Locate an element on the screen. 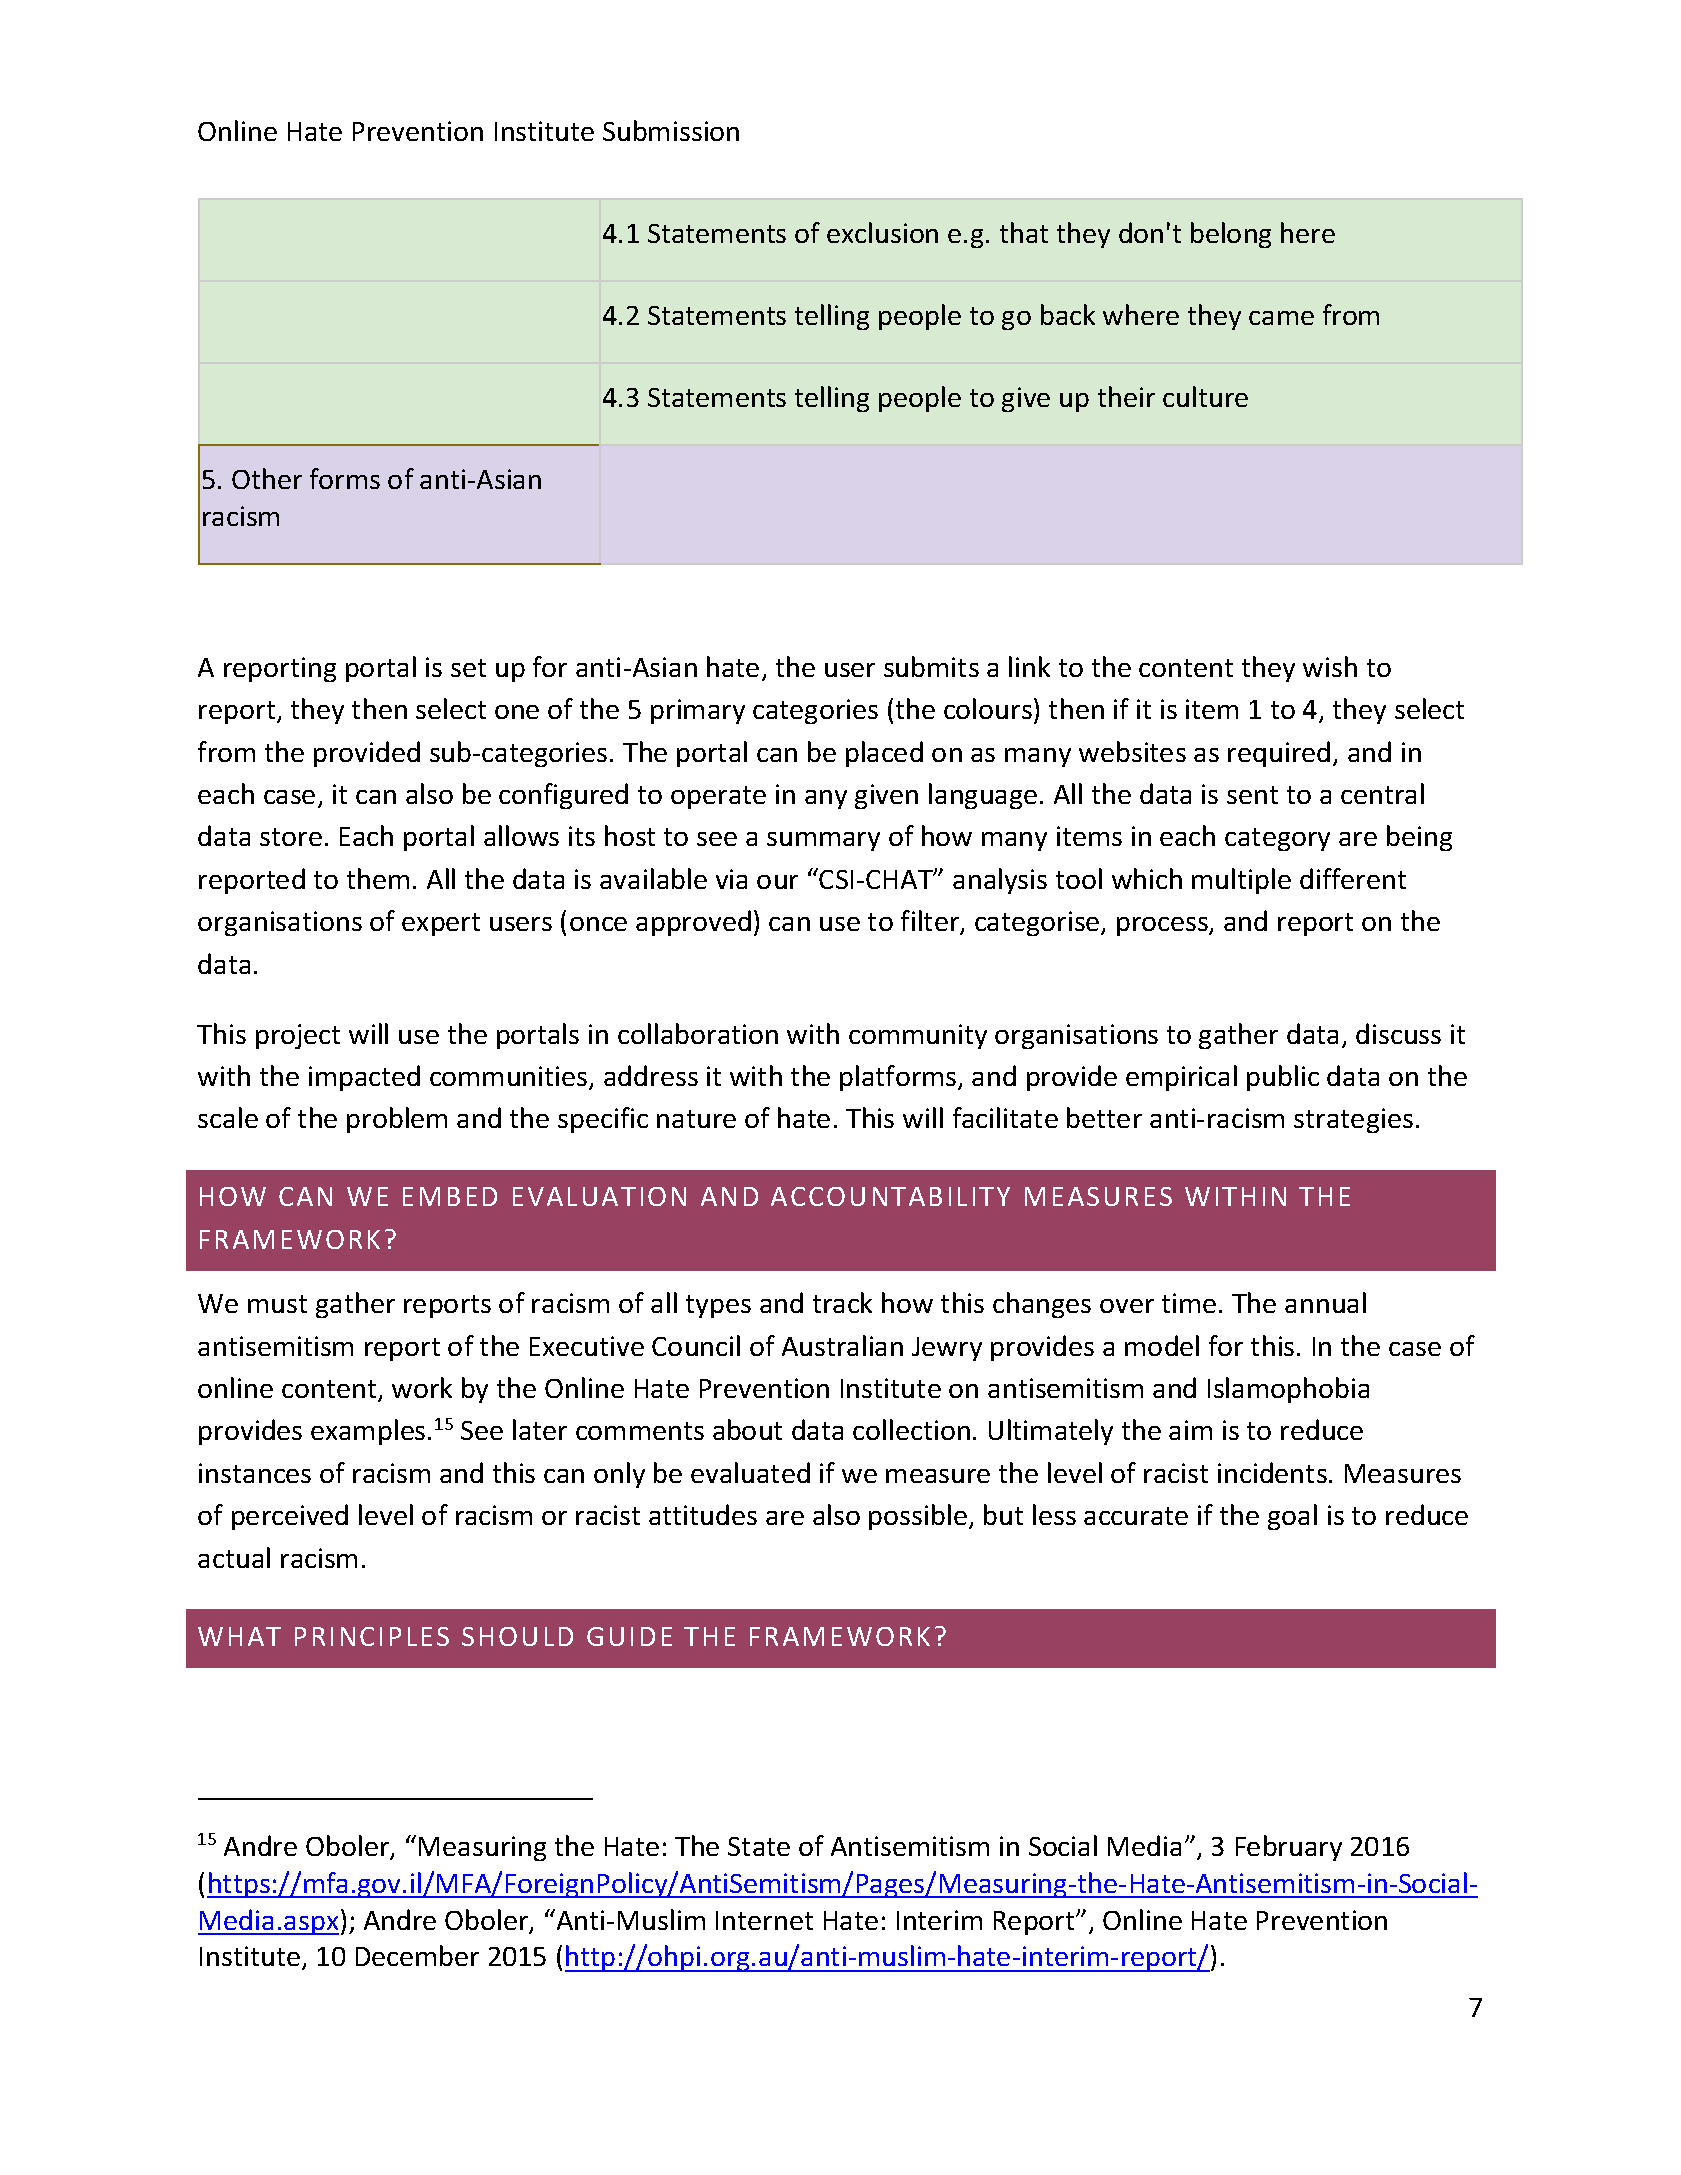 The height and width of the screenshot is (2175, 1681). belong is located at coordinates (1231, 235).
